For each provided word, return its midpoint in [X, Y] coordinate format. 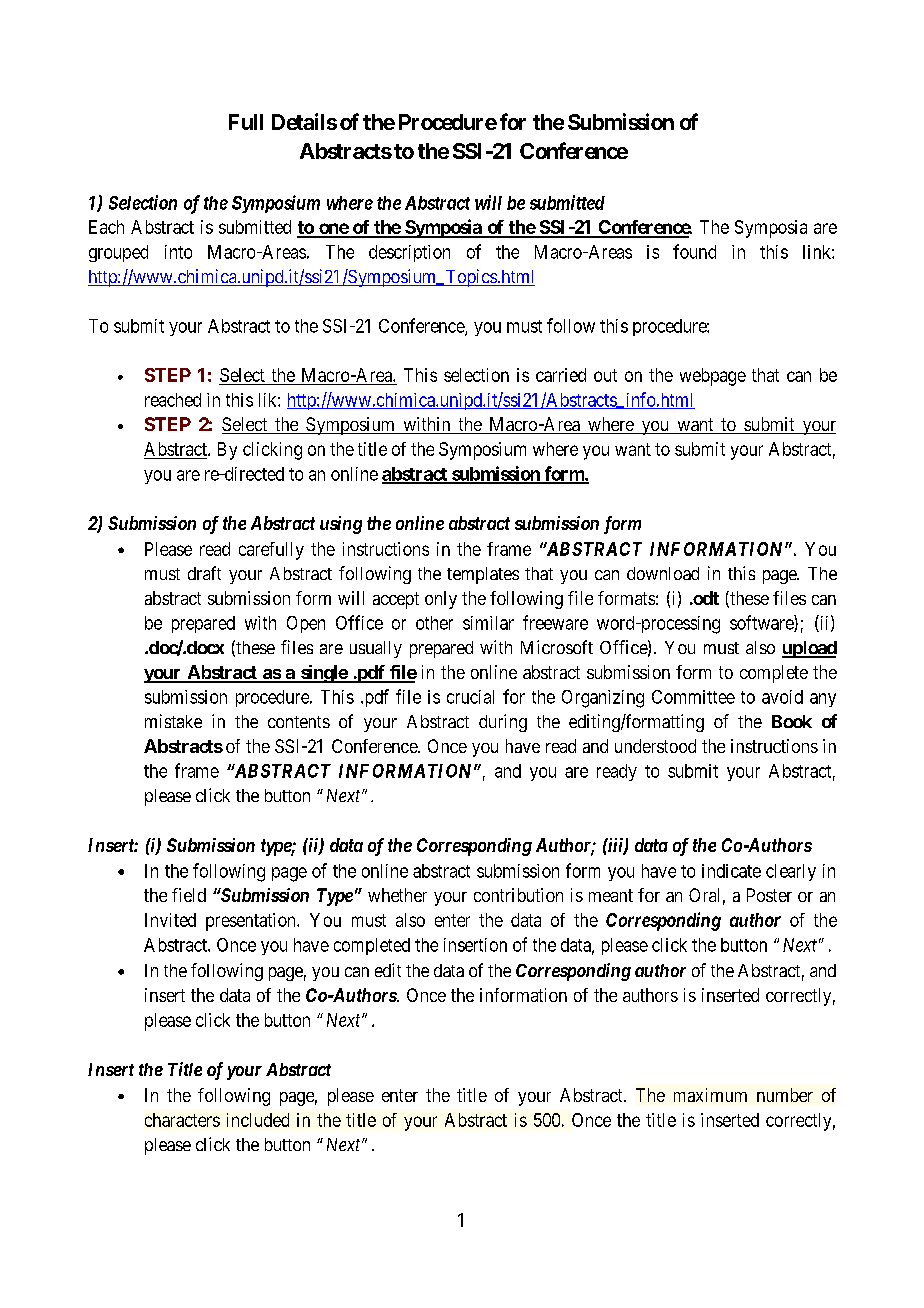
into [178, 252]
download [663, 573]
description [409, 253]
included [258, 1120]
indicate [731, 871]
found [694, 251]
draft [204, 573]
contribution [518, 895]
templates [483, 575]
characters [182, 1120]
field [189, 895]
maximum [710, 1095]
